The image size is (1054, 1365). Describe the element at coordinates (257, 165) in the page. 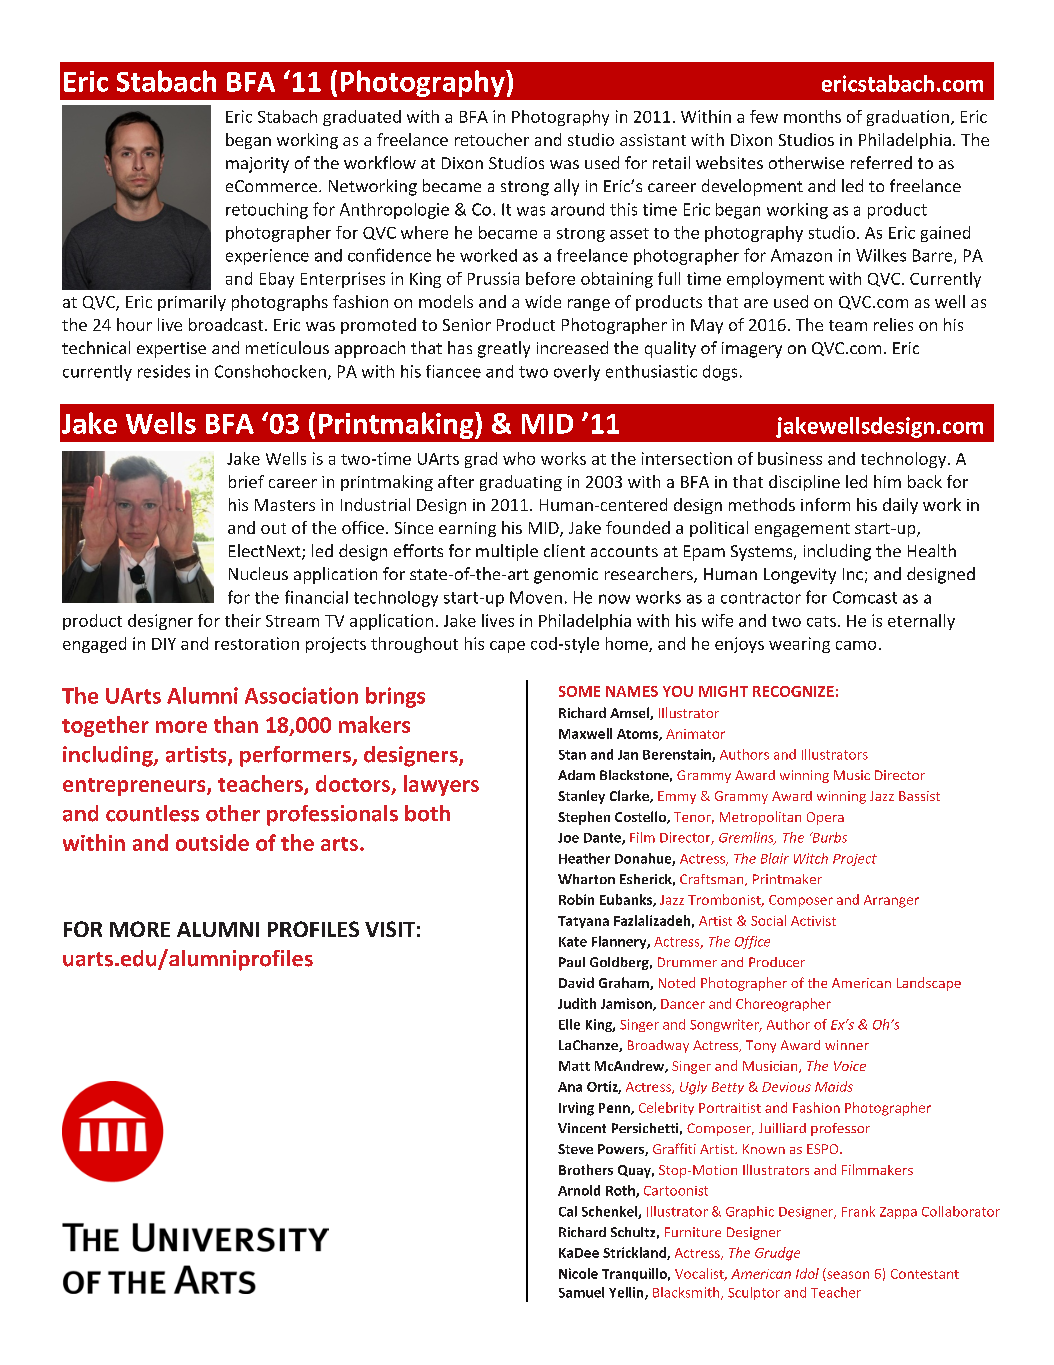

I see `majority` at that location.
